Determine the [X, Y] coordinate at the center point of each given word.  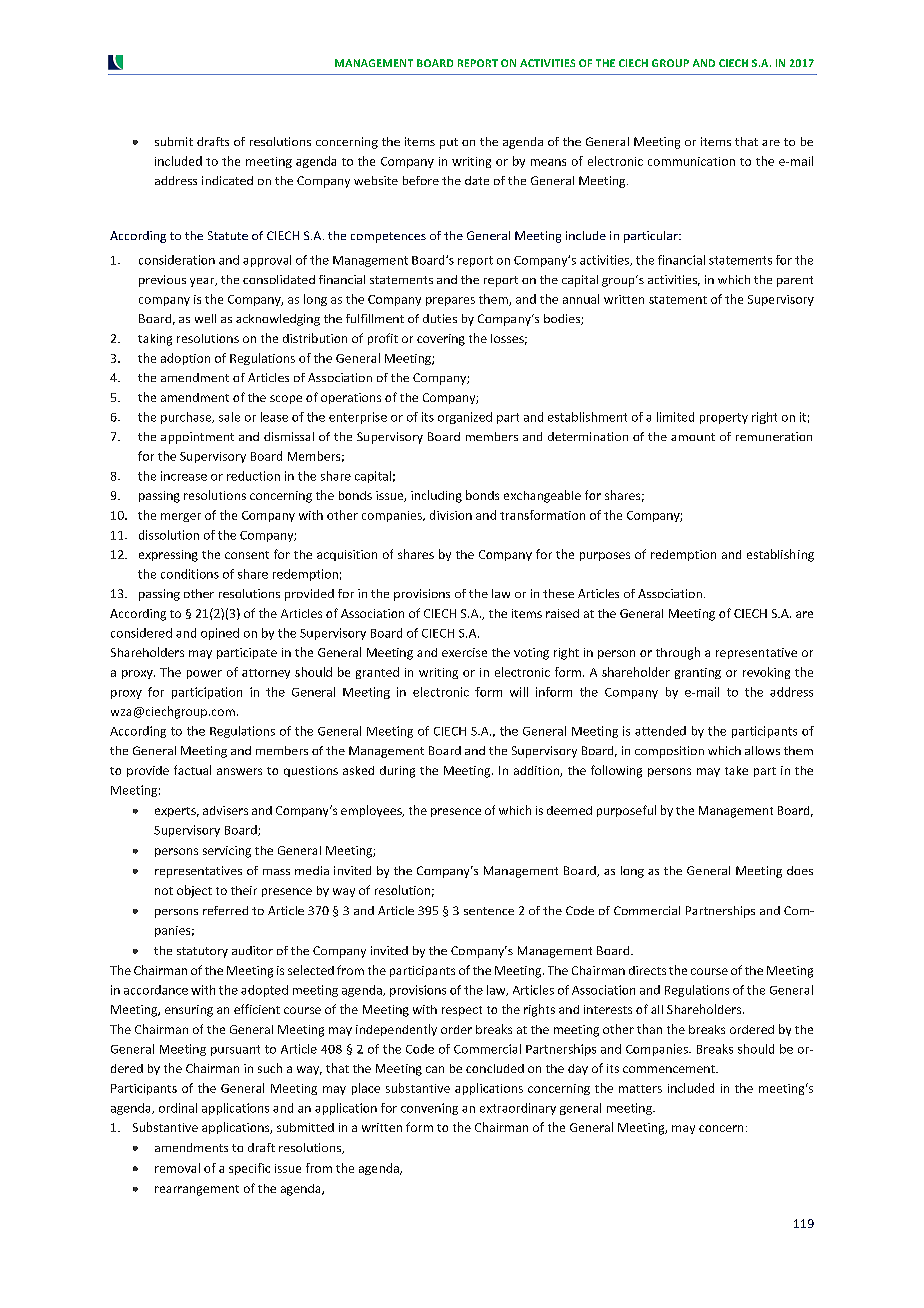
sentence [489, 911]
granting [698, 673]
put [449, 143]
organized [465, 418]
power [204, 674]
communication [691, 161]
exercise [464, 652]
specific [249, 1169]
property [724, 418]
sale [229, 417]
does [800, 870]
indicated [227, 180]
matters [640, 1089]
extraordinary [518, 1109]
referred [225, 910]
